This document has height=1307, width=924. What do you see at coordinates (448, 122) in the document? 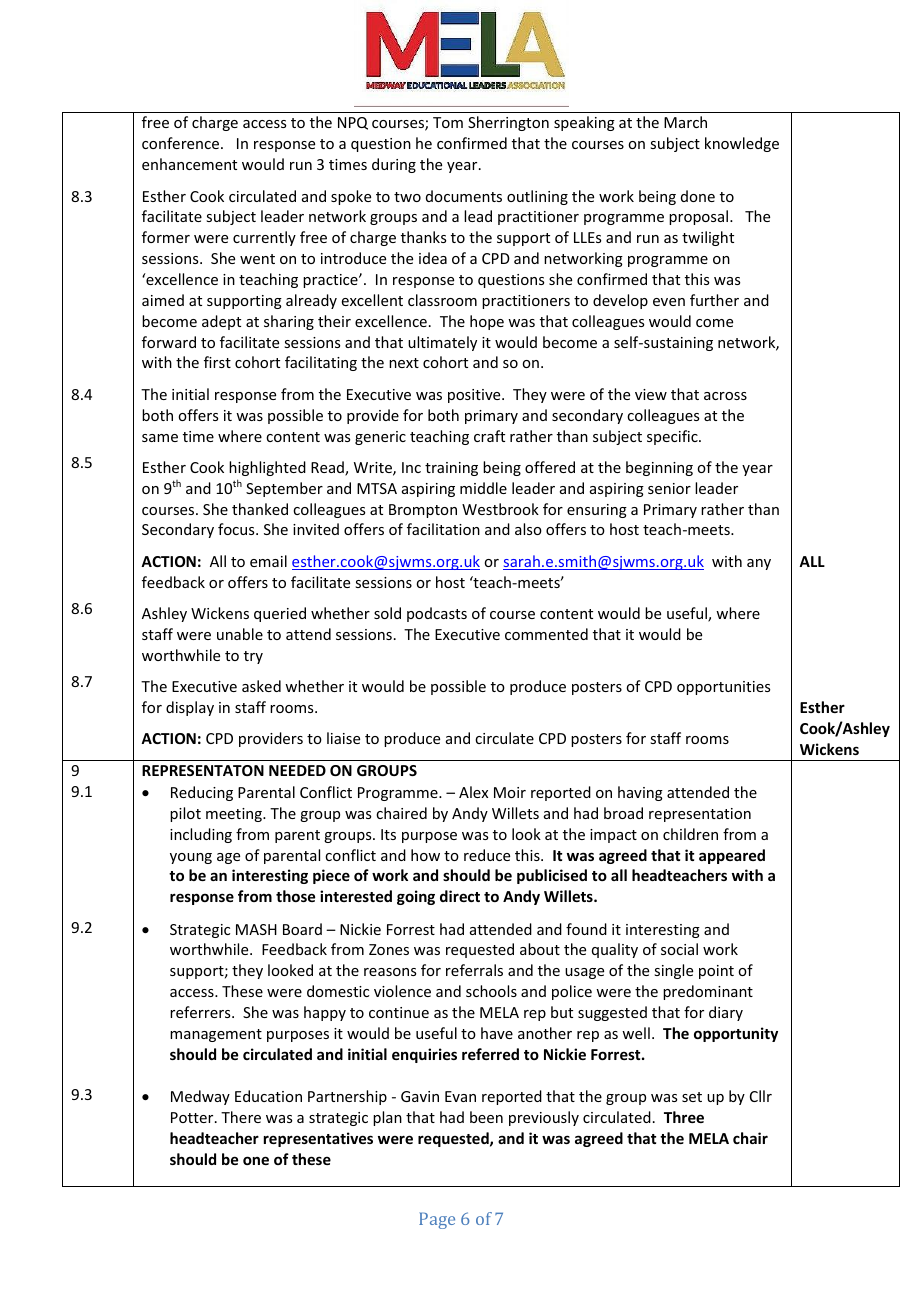
I see `Tom` at bounding box center [448, 122].
